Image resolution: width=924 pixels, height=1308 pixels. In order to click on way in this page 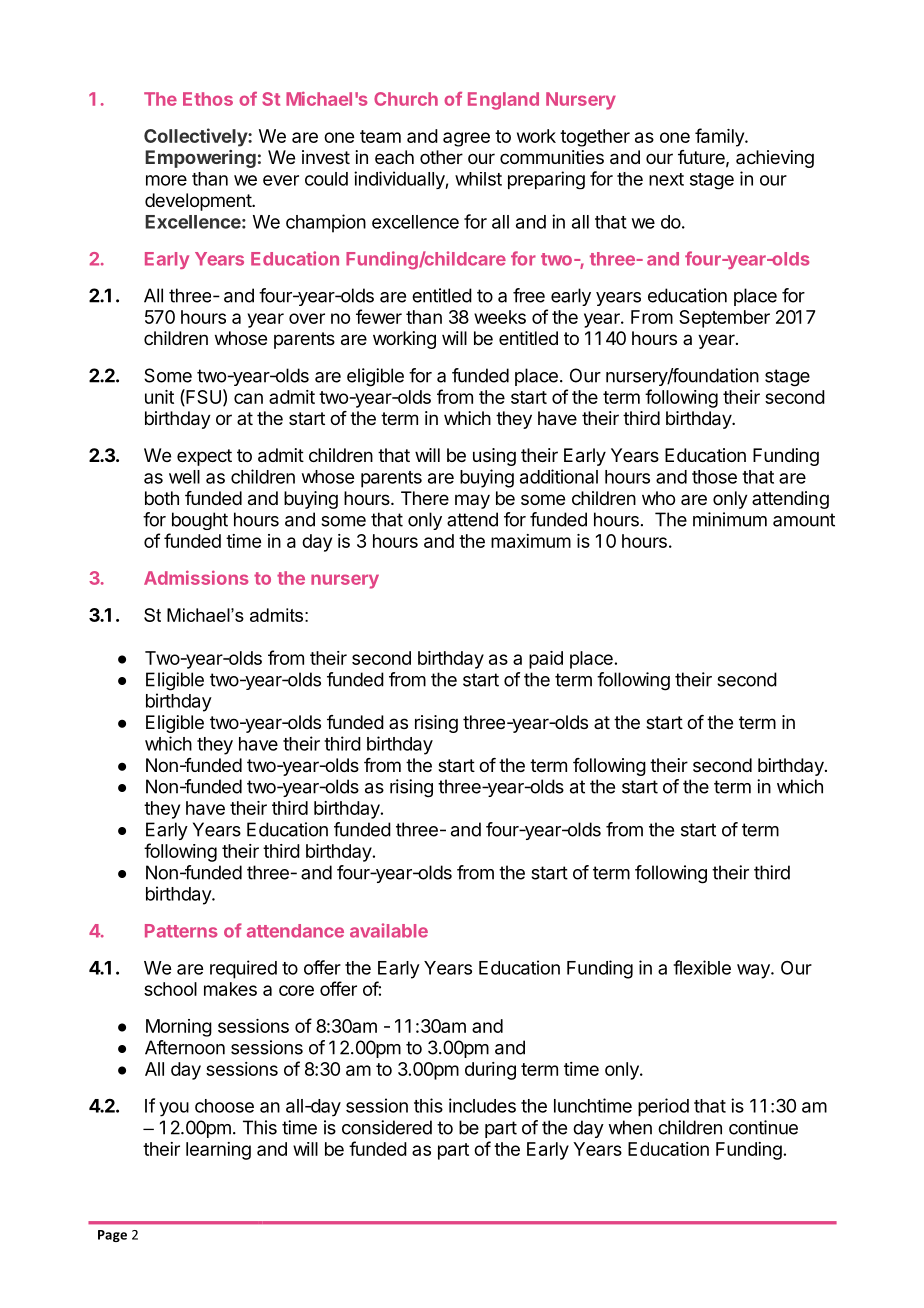, I will do `click(754, 971)`.
